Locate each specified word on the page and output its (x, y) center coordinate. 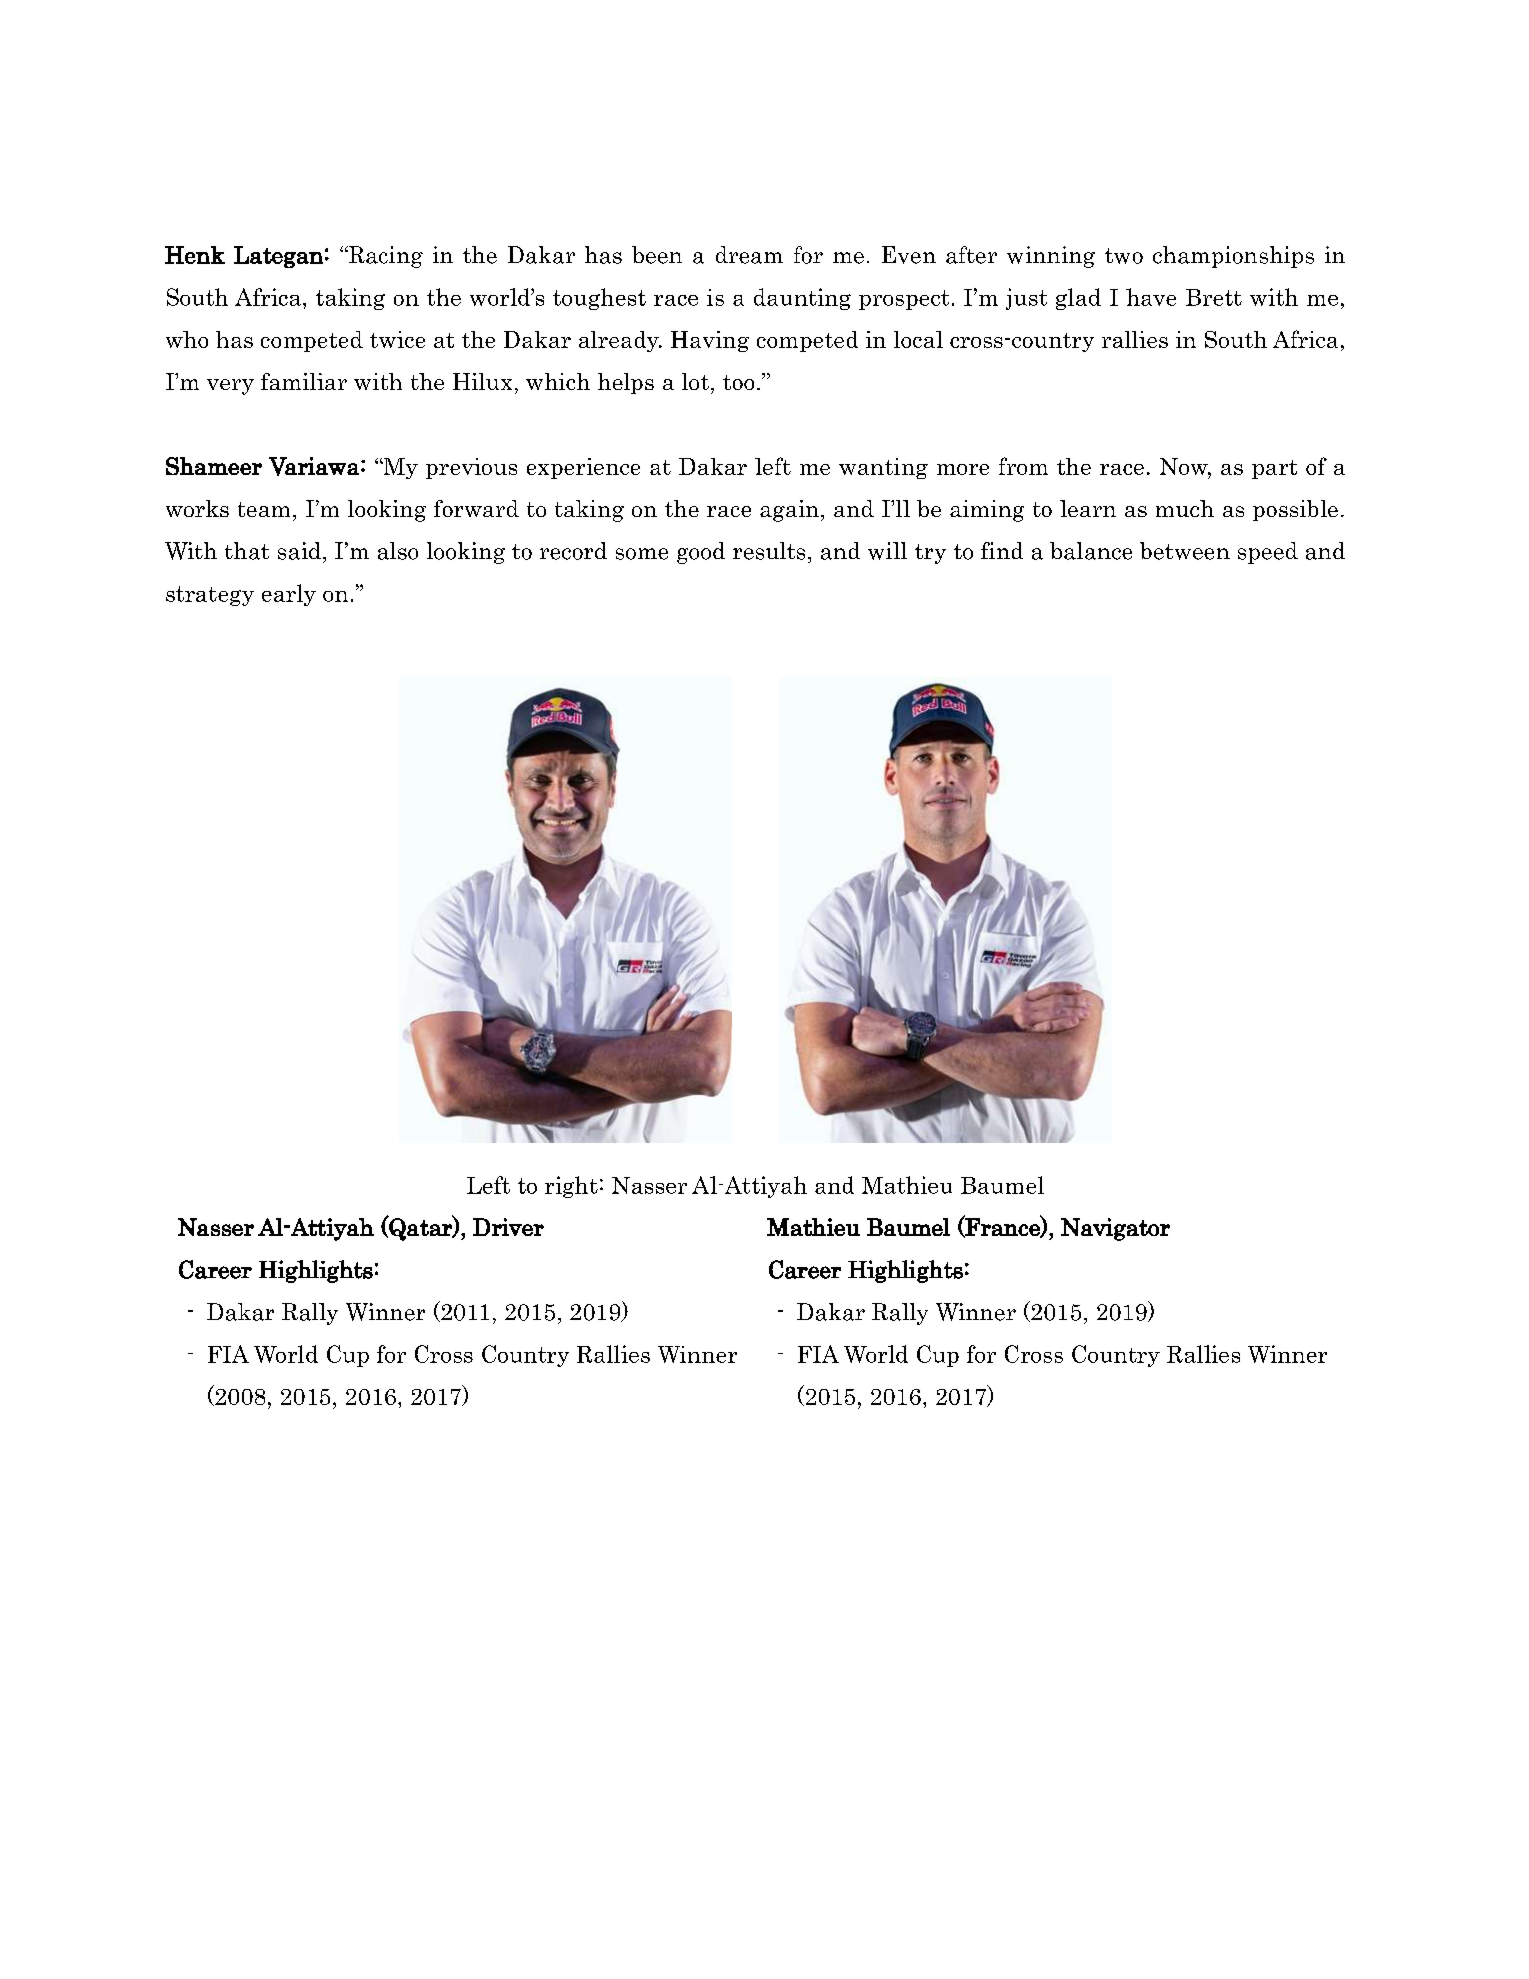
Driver (508, 1227)
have (1151, 297)
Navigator (1115, 1229)
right (571, 1187)
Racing (384, 257)
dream (749, 255)
